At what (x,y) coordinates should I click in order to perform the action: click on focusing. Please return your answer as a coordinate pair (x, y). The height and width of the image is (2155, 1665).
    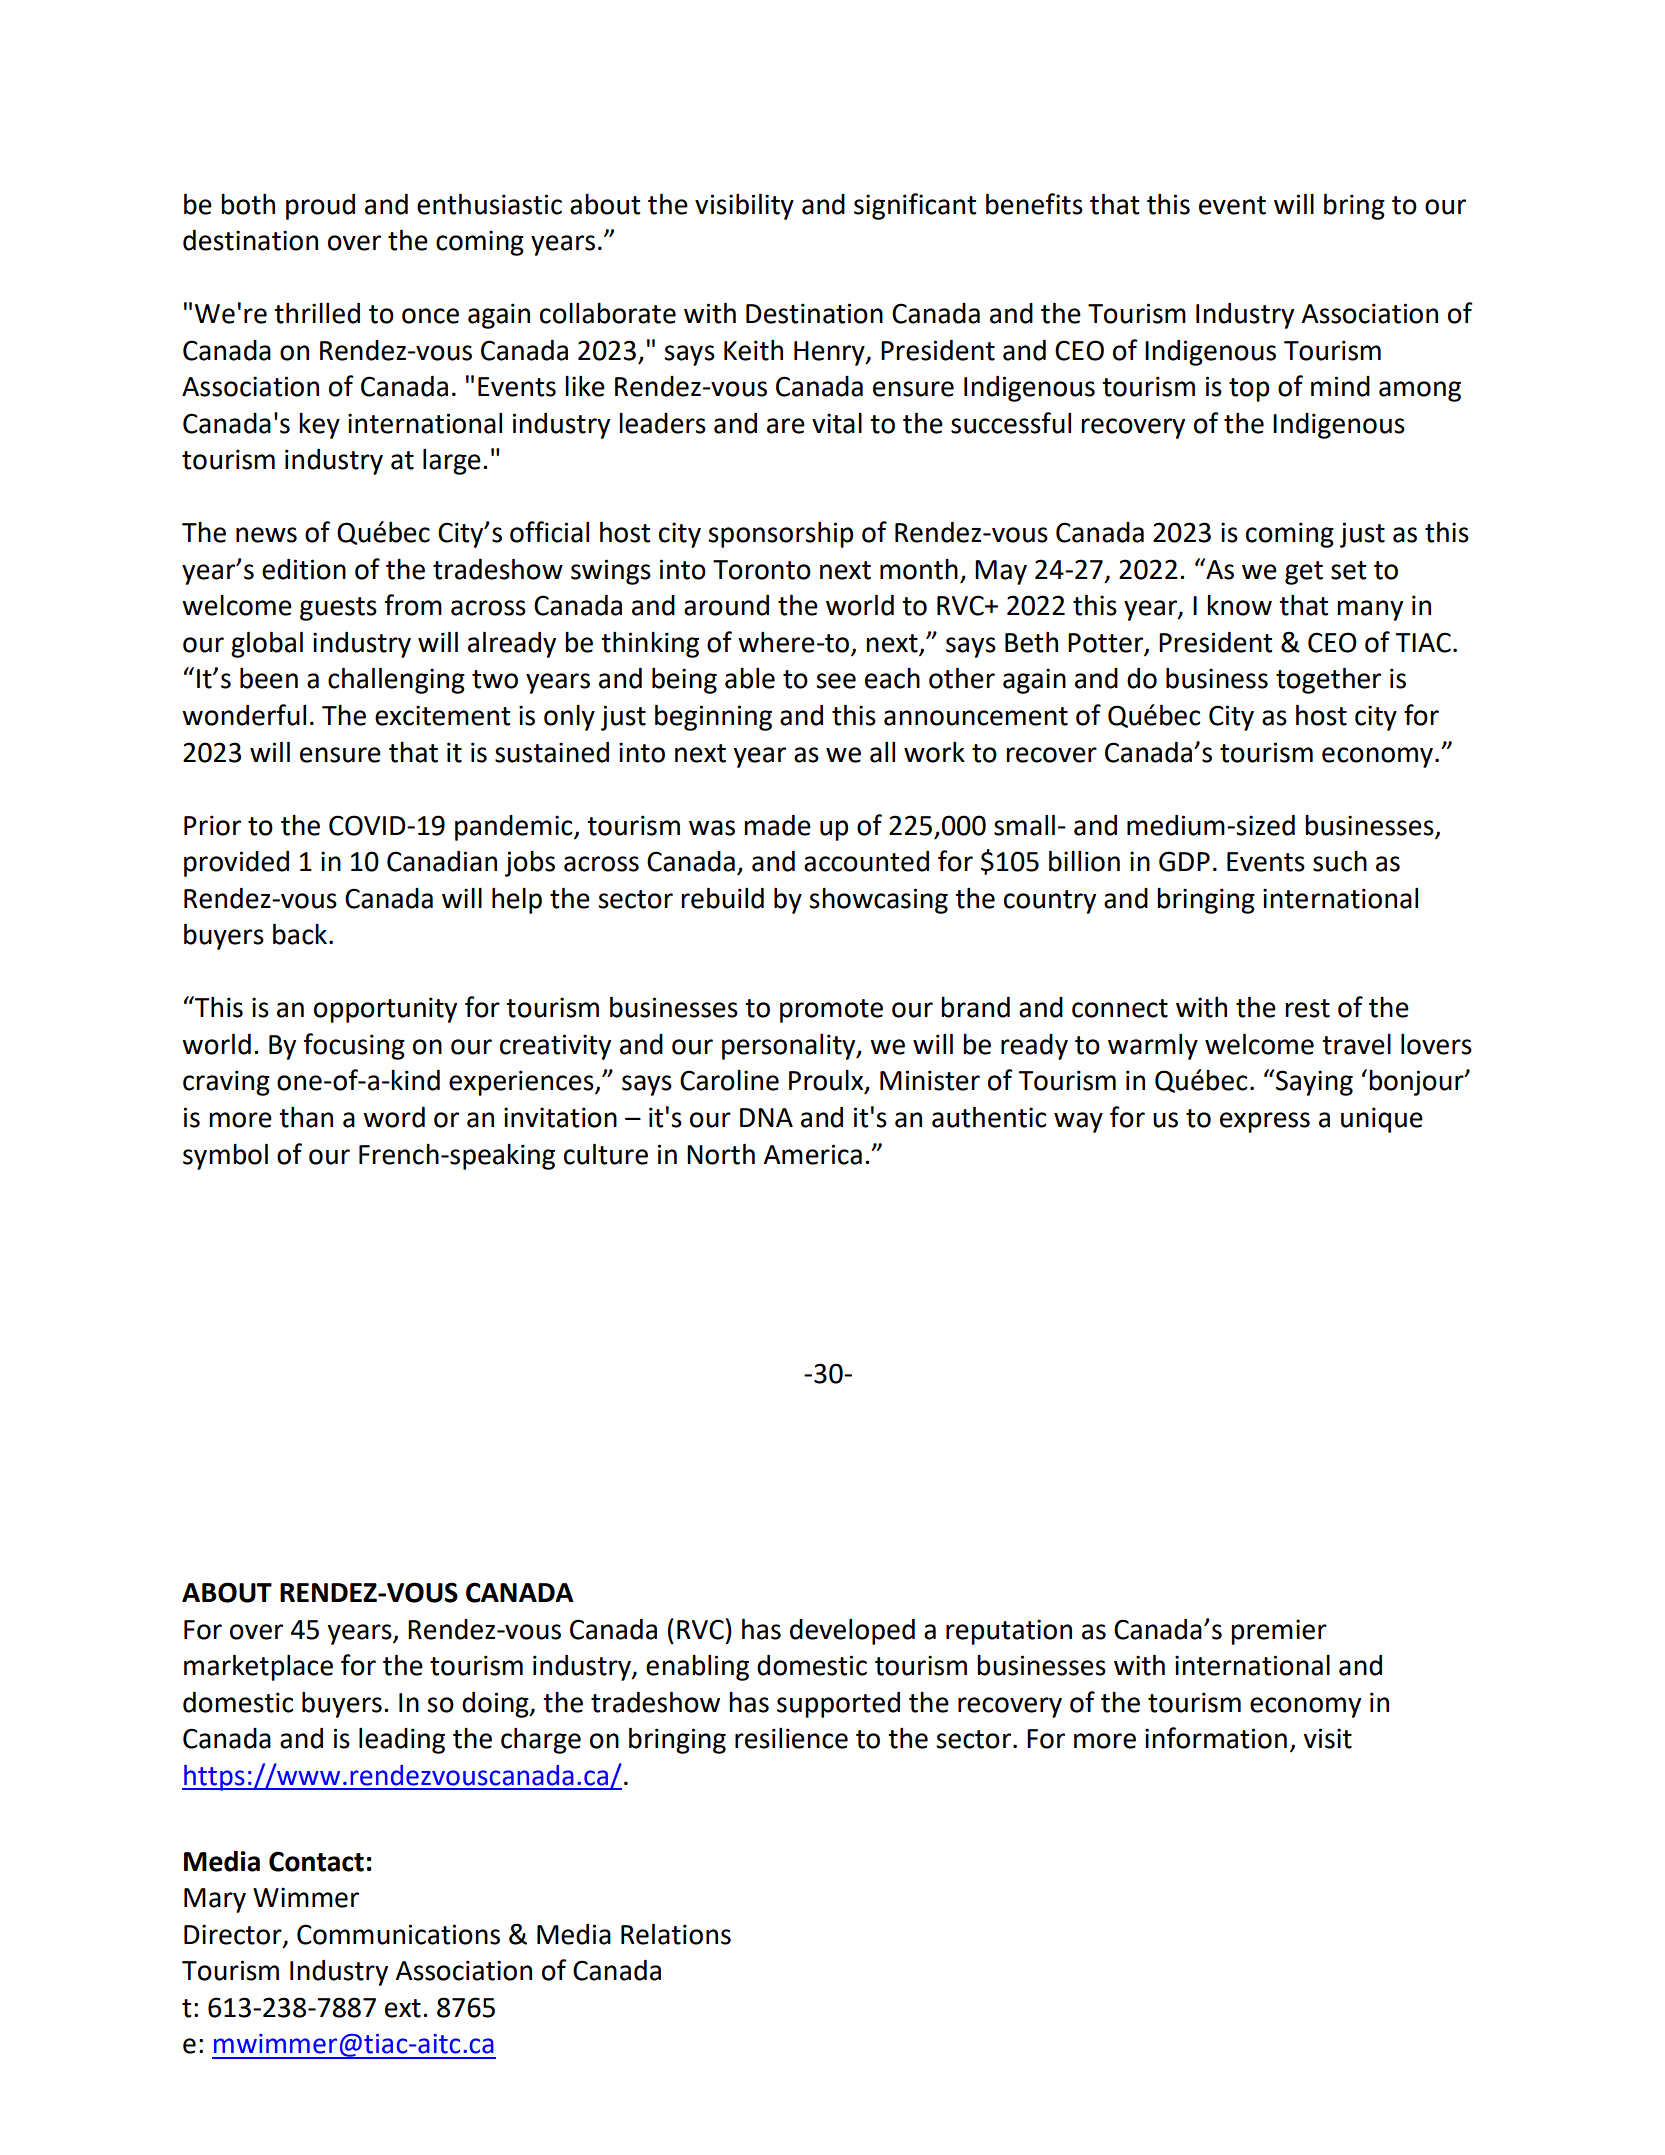
    Looking at the image, I should click on (354, 1046).
